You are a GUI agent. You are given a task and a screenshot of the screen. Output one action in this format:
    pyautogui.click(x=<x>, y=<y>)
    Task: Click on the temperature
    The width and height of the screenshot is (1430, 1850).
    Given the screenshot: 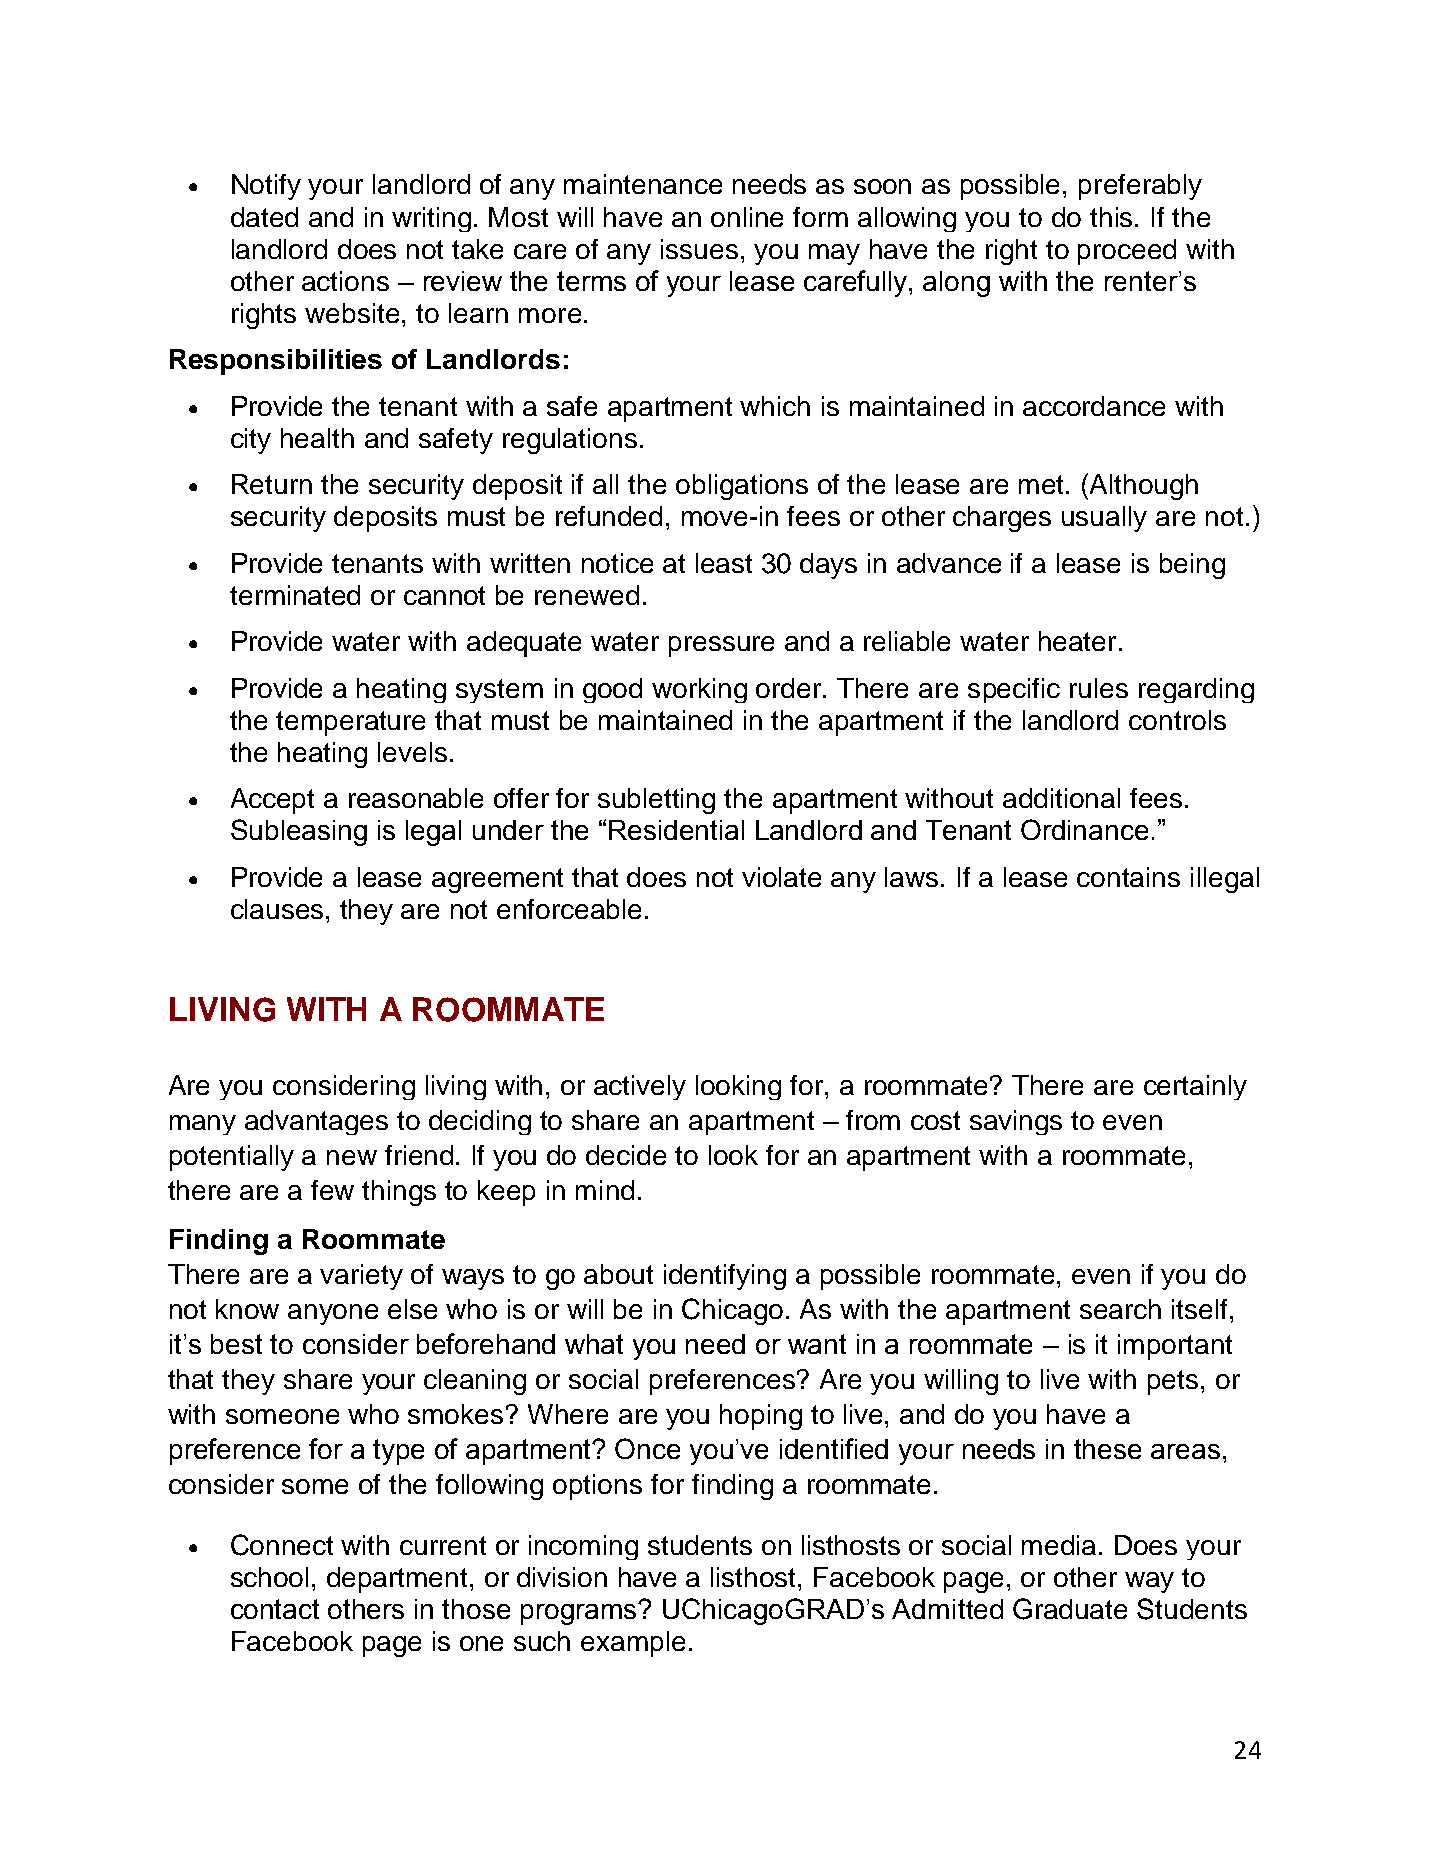 What is the action you would take?
    pyautogui.click(x=350, y=723)
